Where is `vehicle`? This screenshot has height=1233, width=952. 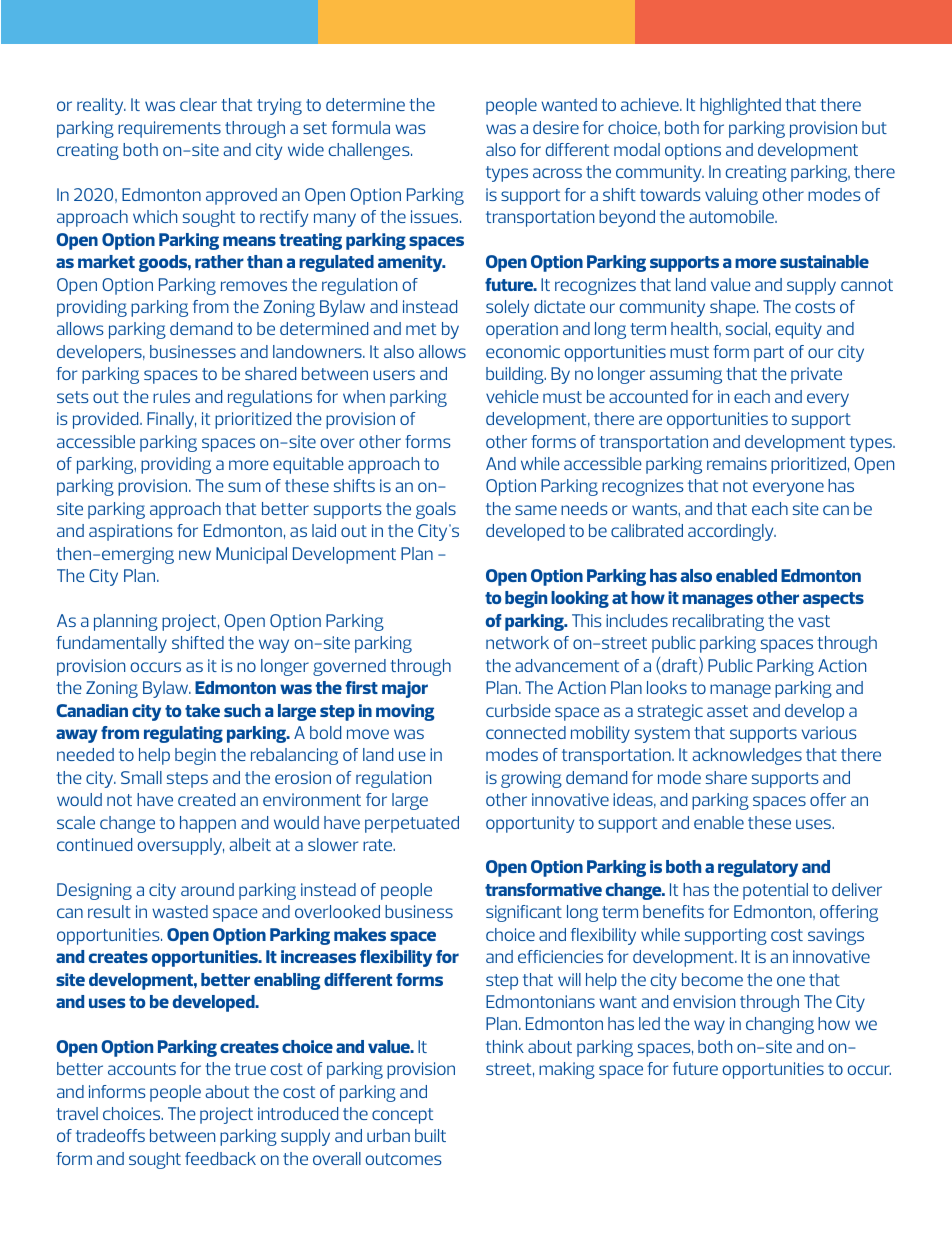
vehicle is located at coordinates (512, 396).
